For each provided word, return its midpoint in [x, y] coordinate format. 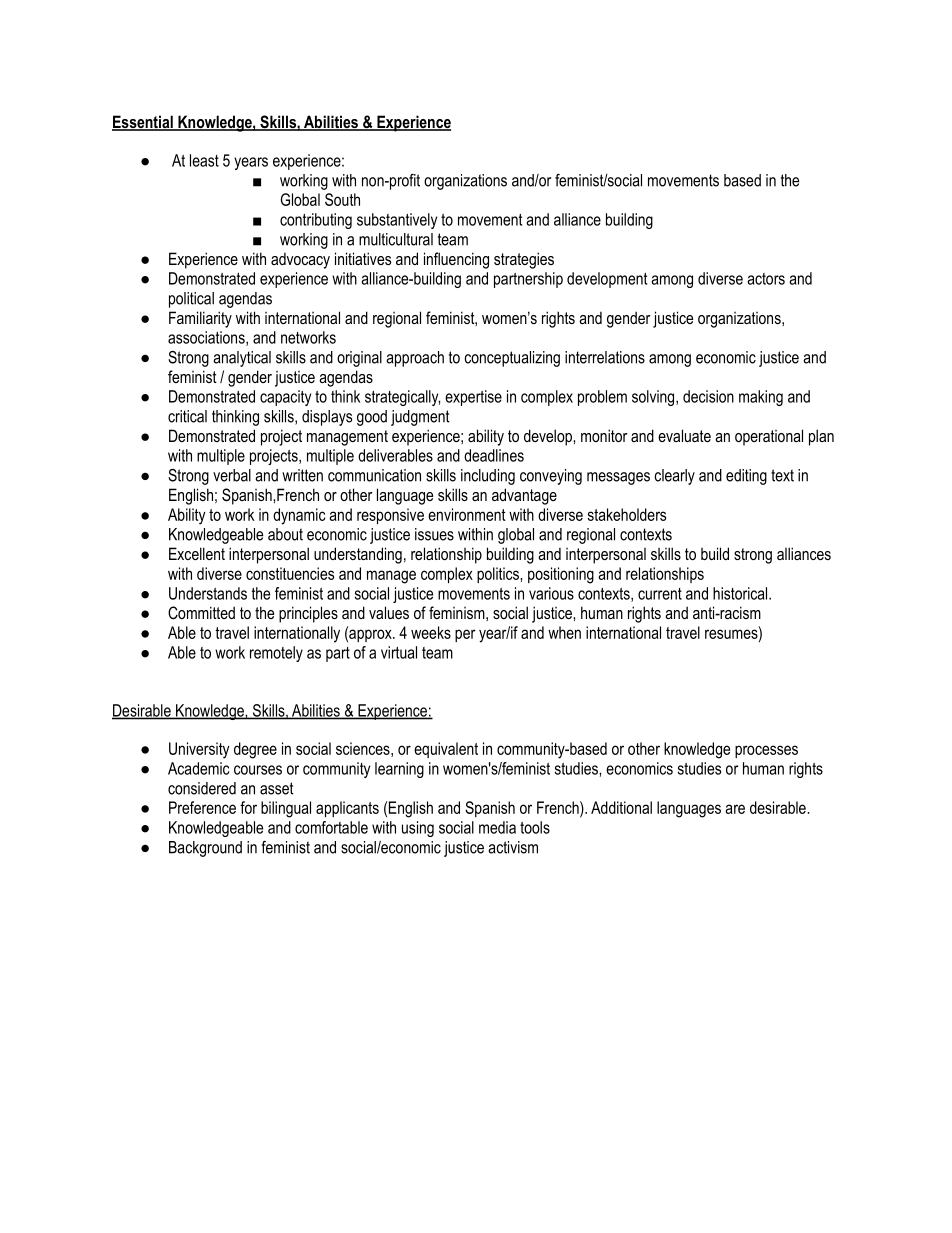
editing [746, 477]
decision [708, 396]
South [342, 199]
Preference [202, 807]
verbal [232, 475]
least [204, 160]
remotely [276, 654]
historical [741, 593]
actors [766, 279]
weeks [431, 632]
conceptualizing [512, 359]
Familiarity [200, 319]
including [488, 477]
